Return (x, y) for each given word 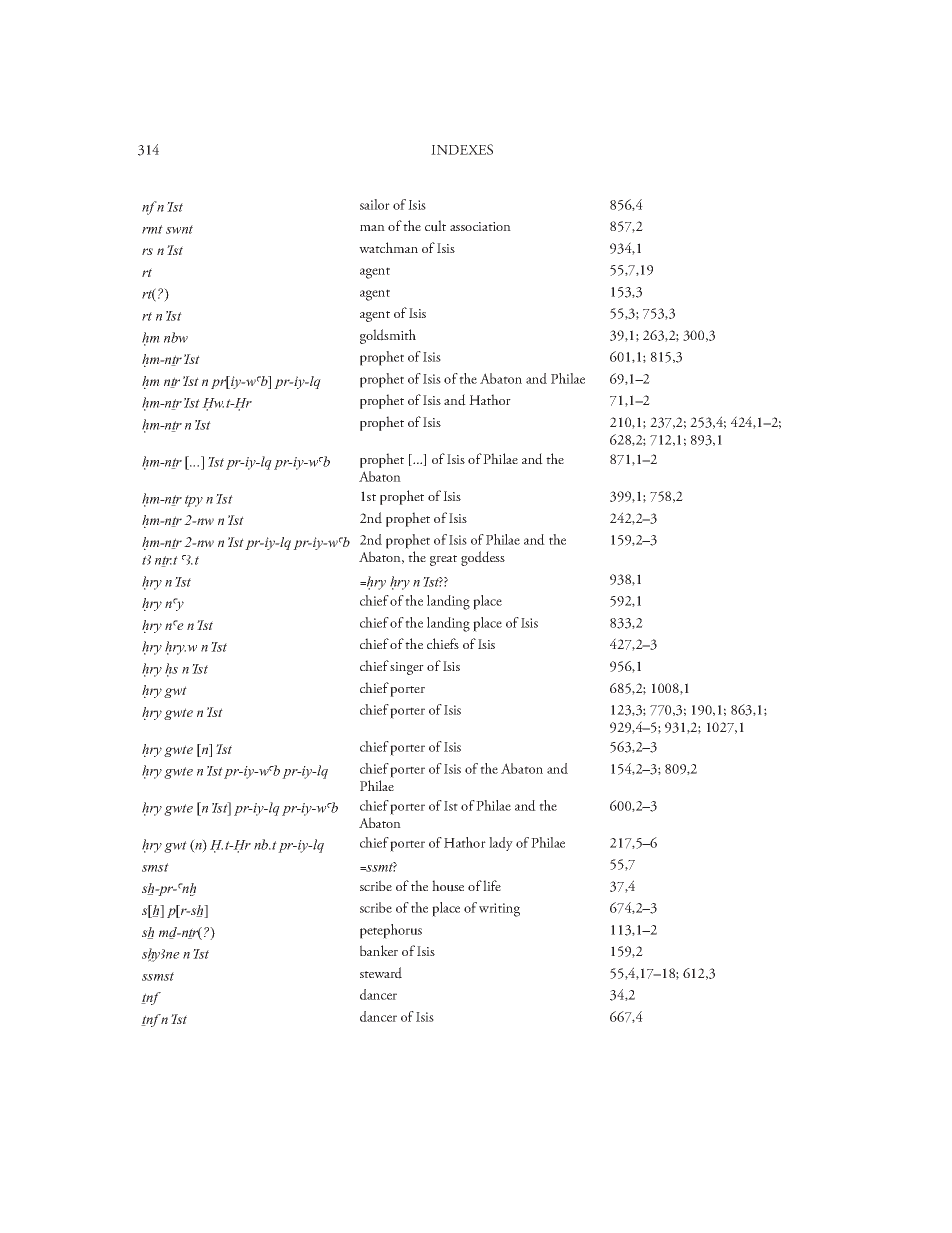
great (443, 560)
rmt (152, 229)
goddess (483, 558)
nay (174, 604)
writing (499, 910)
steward (381, 973)
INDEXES (462, 149)
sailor (375, 204)
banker (379, 950)
